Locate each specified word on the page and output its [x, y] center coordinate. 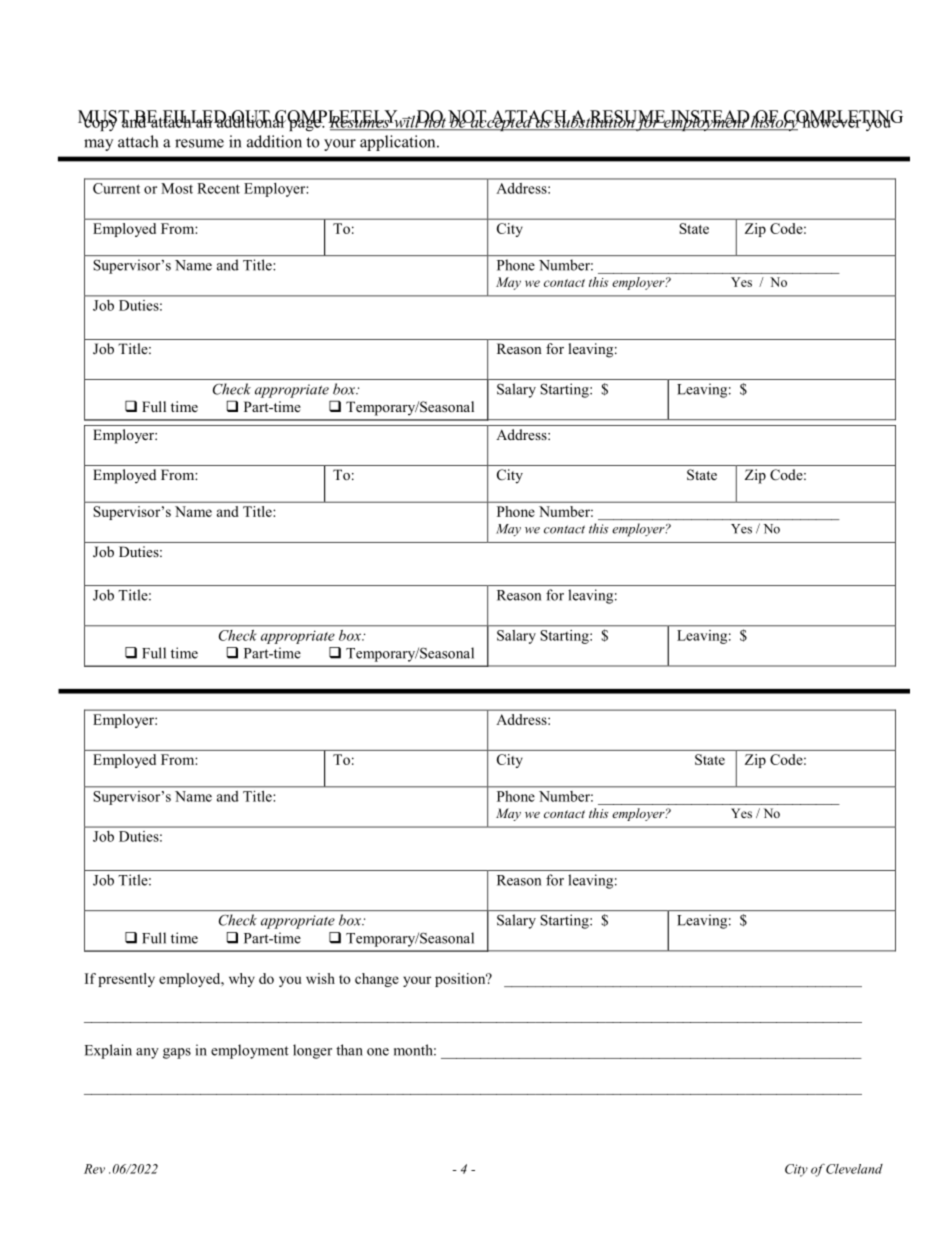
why [242, 980]
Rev [94, 1169]
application [399, 143]
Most [177, 188]
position [461, 980]
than [349, 1050]
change [377, 980]
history [775, 122]
